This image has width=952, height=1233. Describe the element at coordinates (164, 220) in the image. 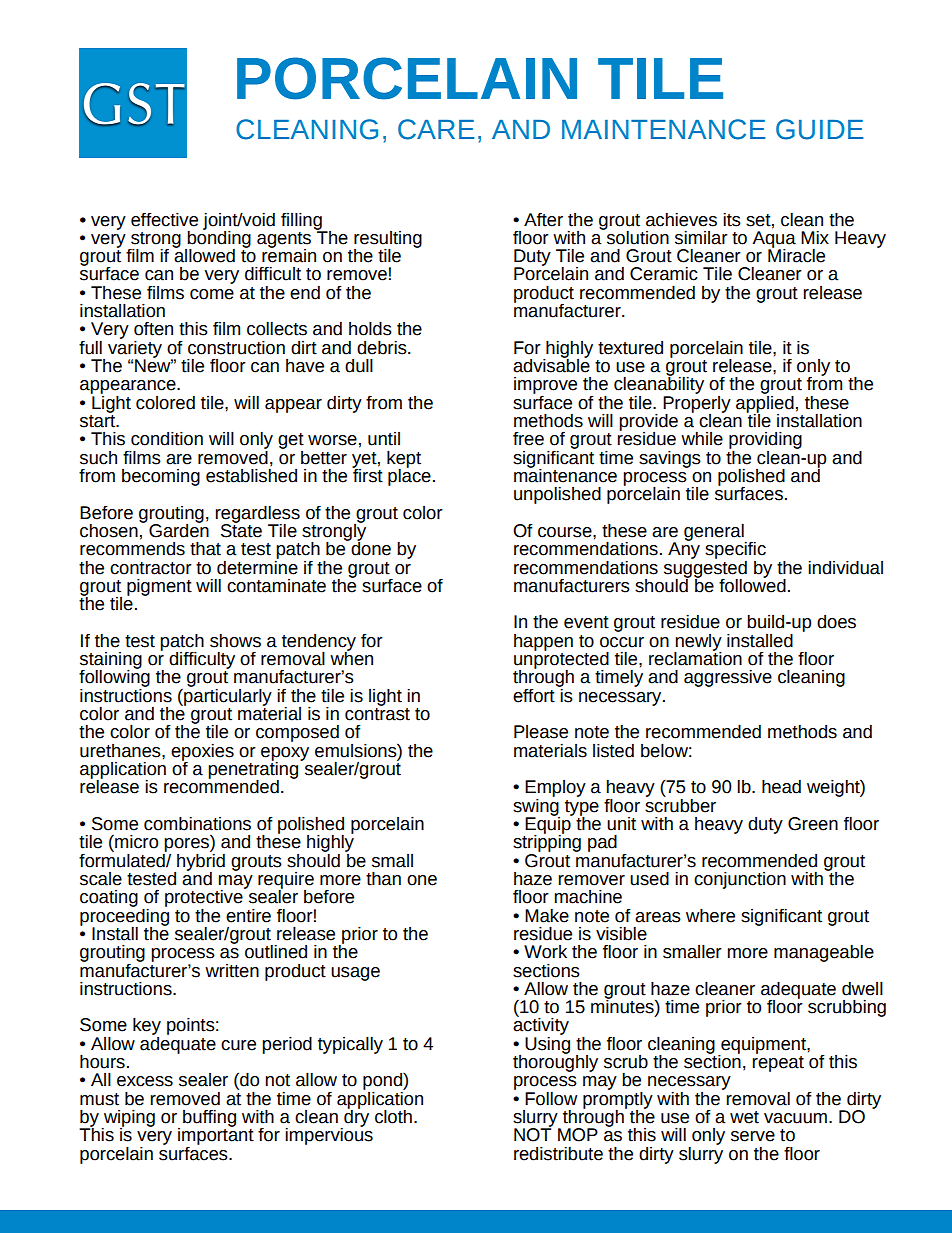

I see `effective` at that location.
